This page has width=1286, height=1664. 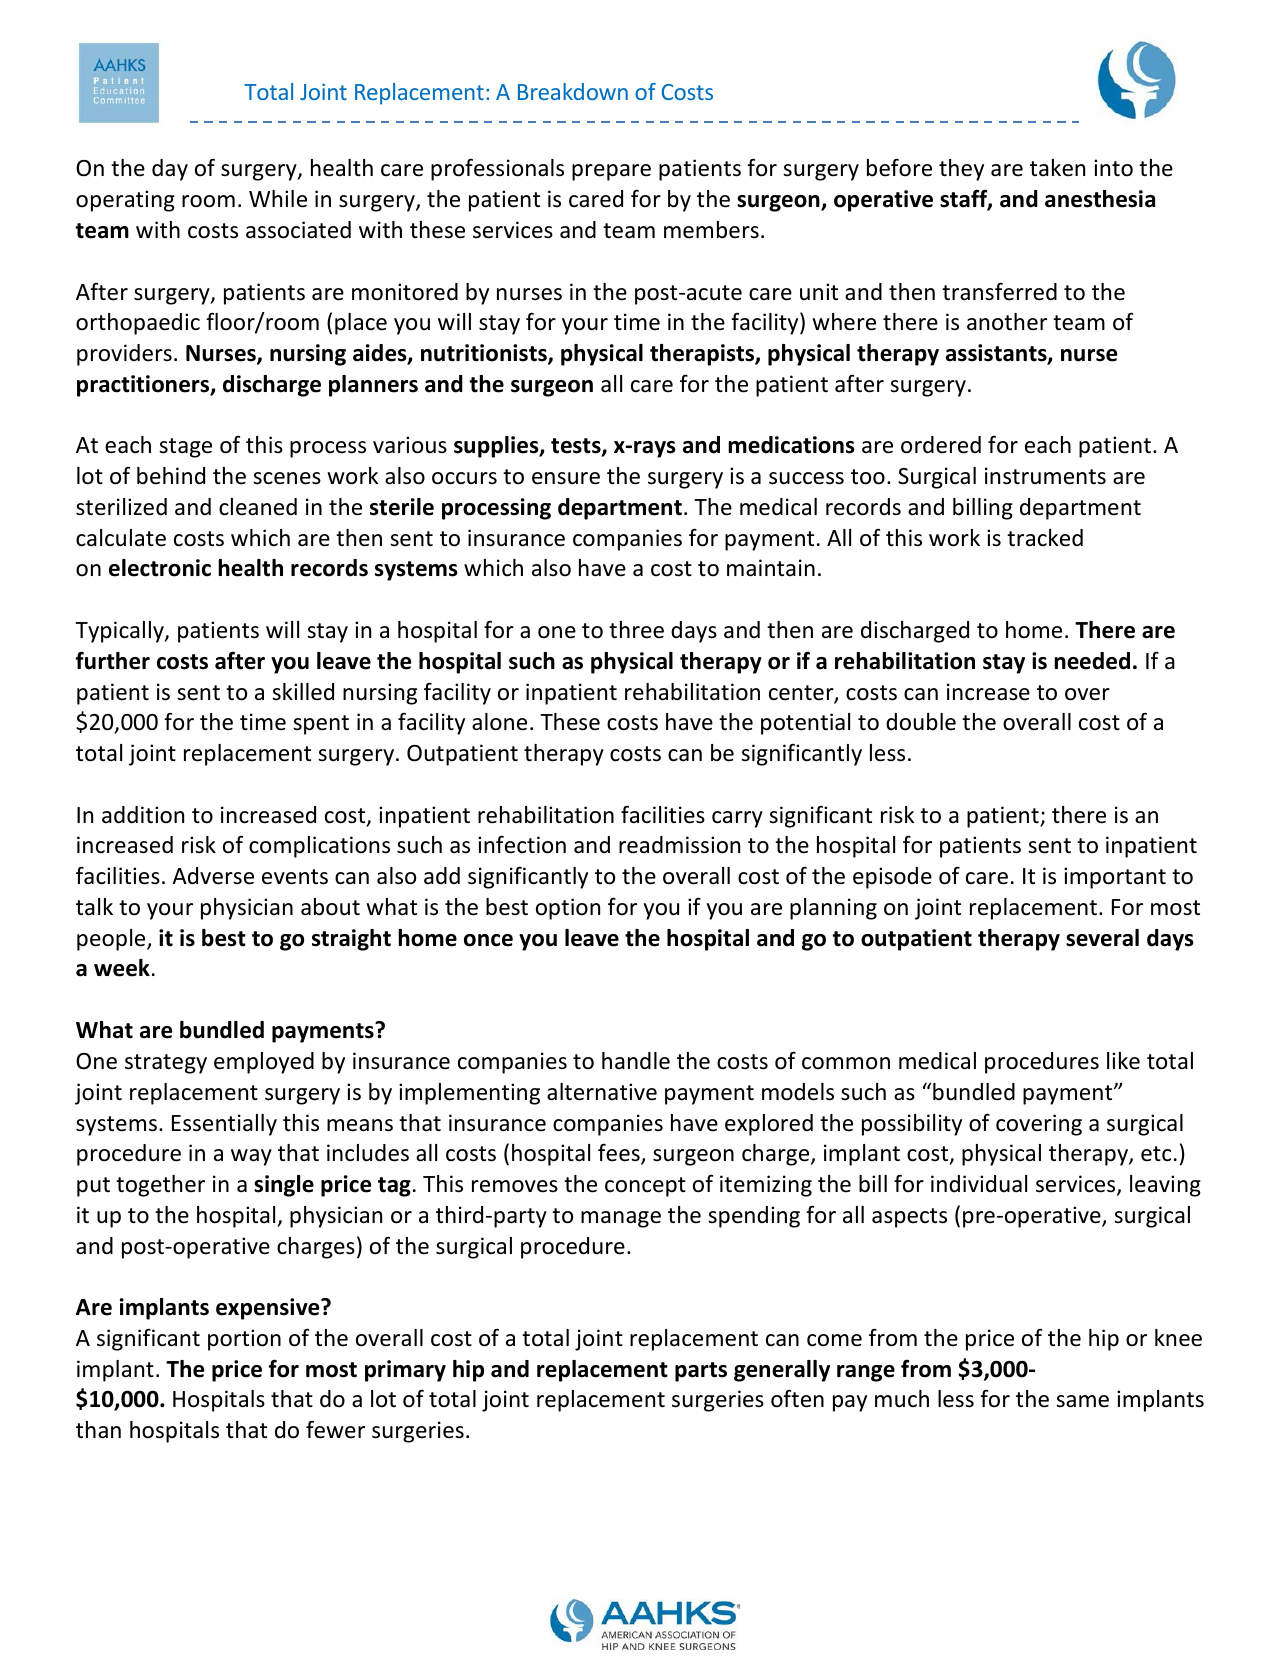 I want to click on parts, so click(x=701, y=1372).
